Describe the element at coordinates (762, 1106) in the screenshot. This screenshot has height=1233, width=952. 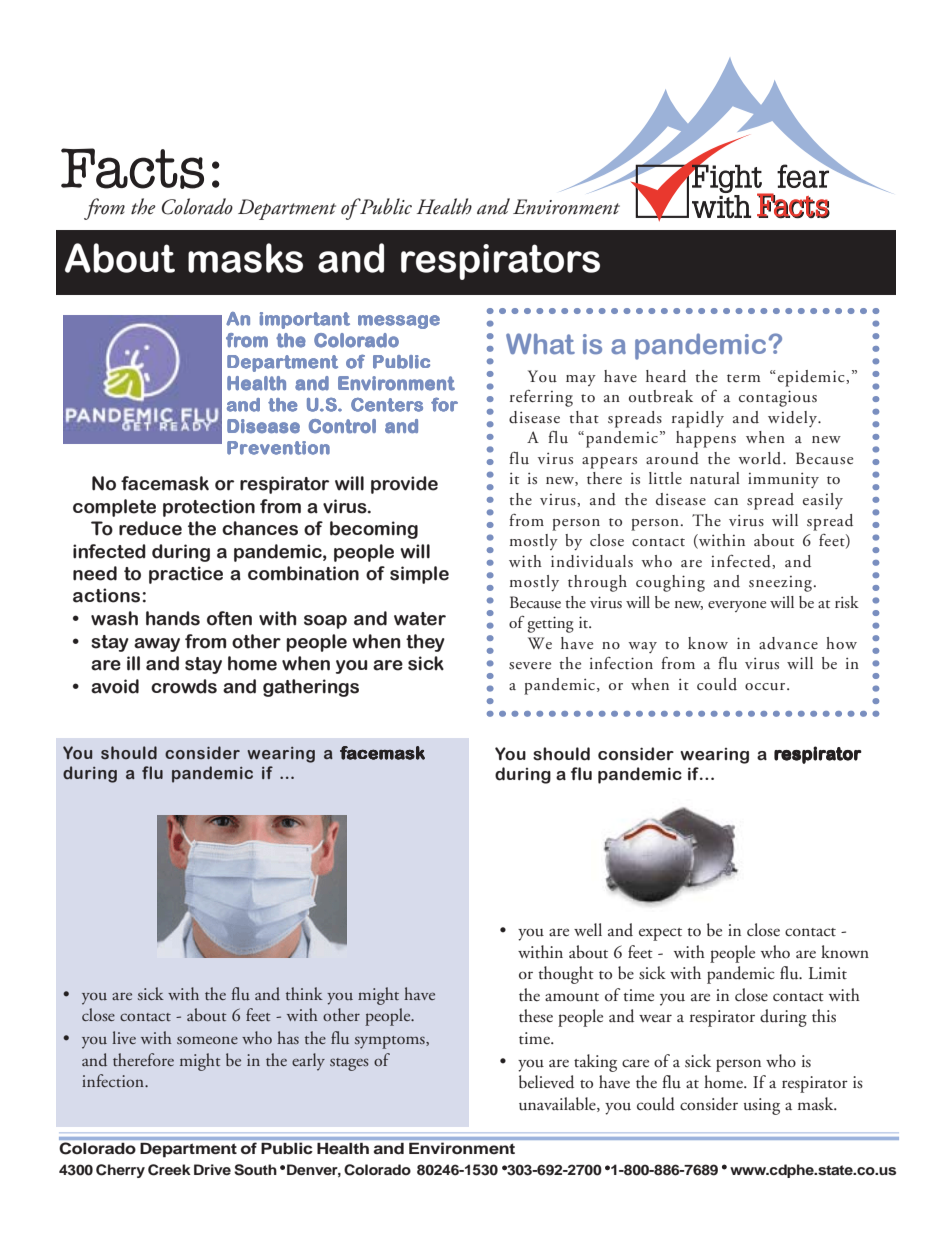
I see `using` at that location.
